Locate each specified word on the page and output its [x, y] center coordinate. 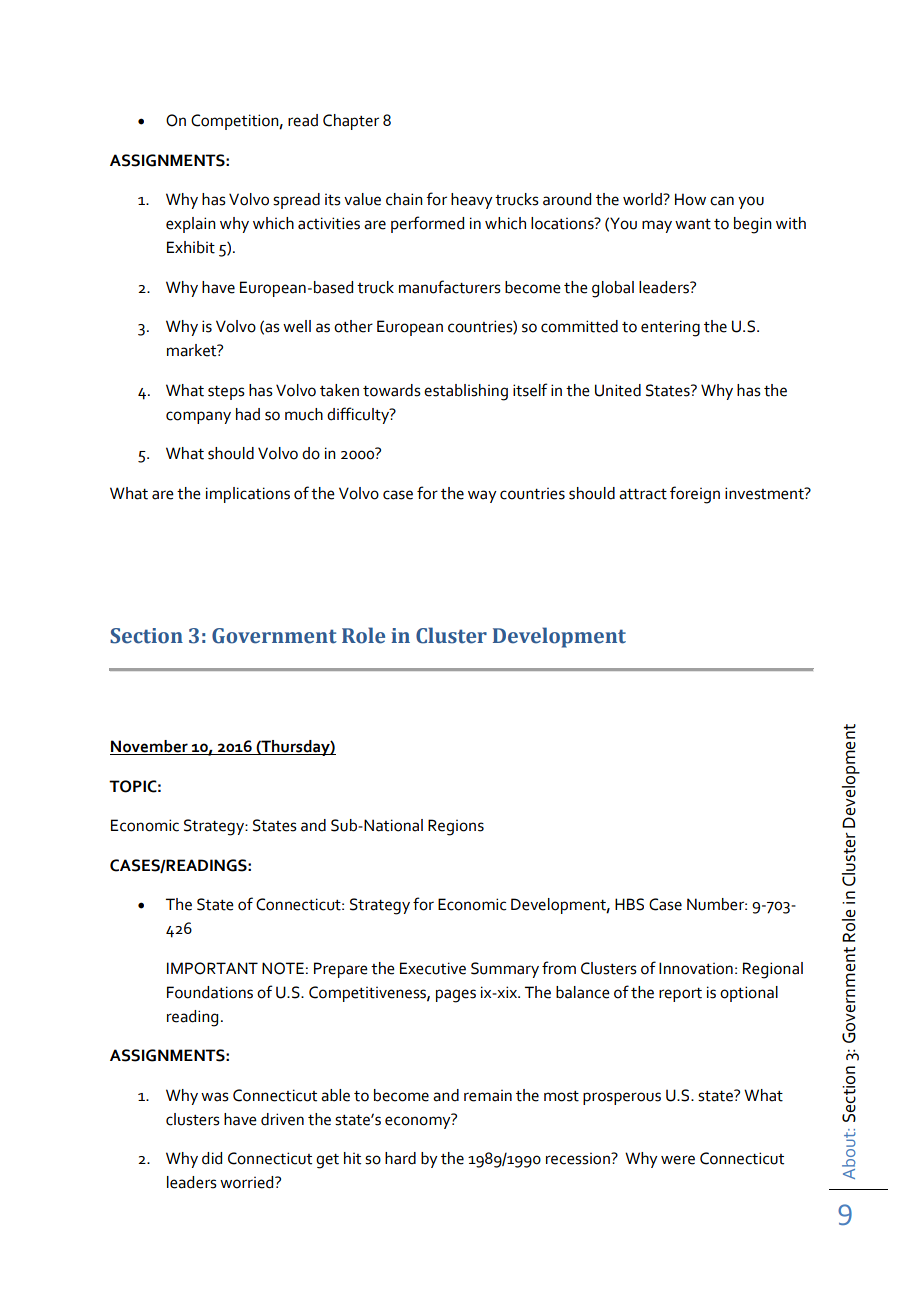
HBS [629, 904]
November [150, 747]
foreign [695, 495]
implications [248, 495]
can [722, 201]
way [482, 496]
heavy [472, 201]
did [212, 1158]
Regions [456, 827]
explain [191, 225]
